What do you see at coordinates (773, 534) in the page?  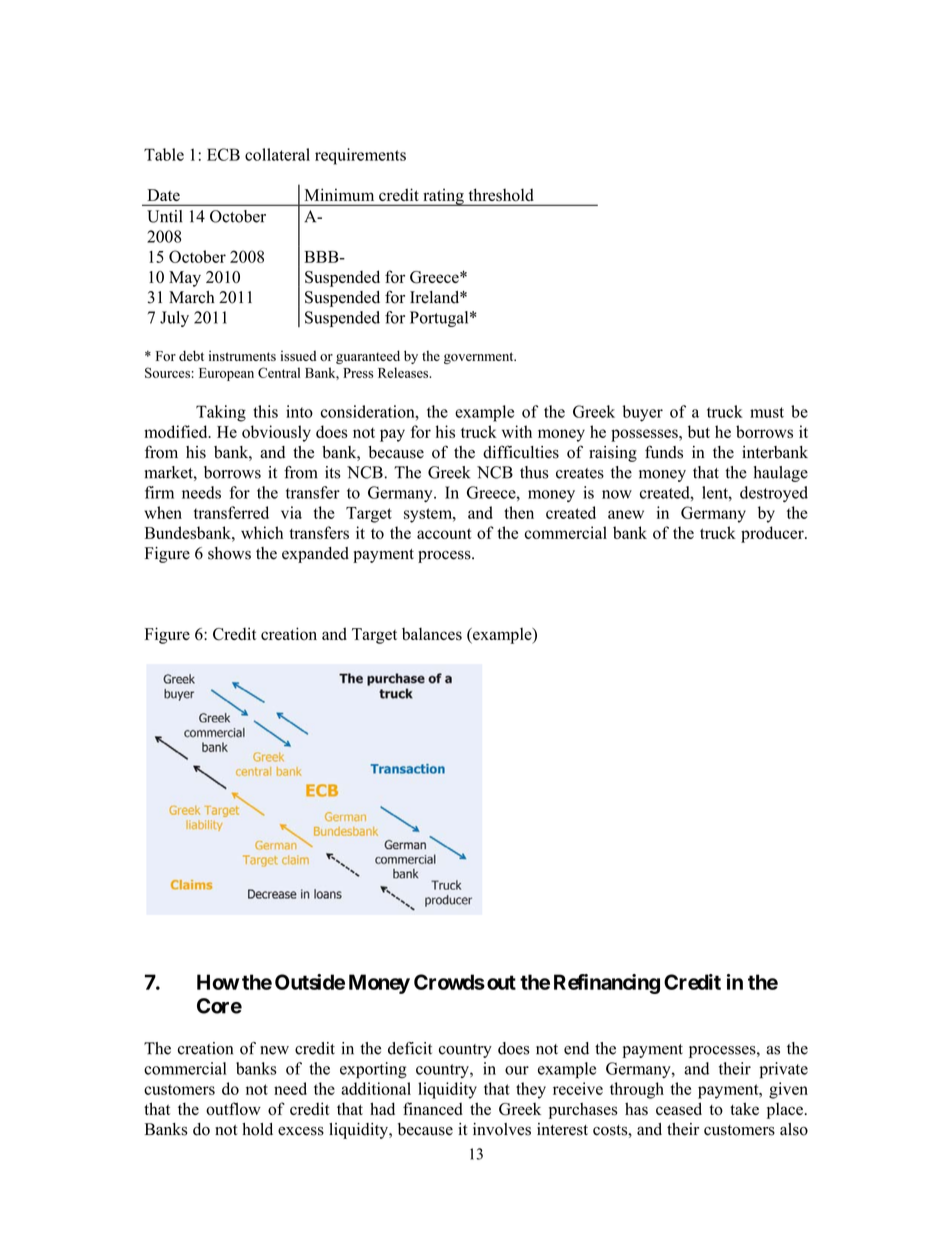 I see `producer` at bounding box center [773, 534].
